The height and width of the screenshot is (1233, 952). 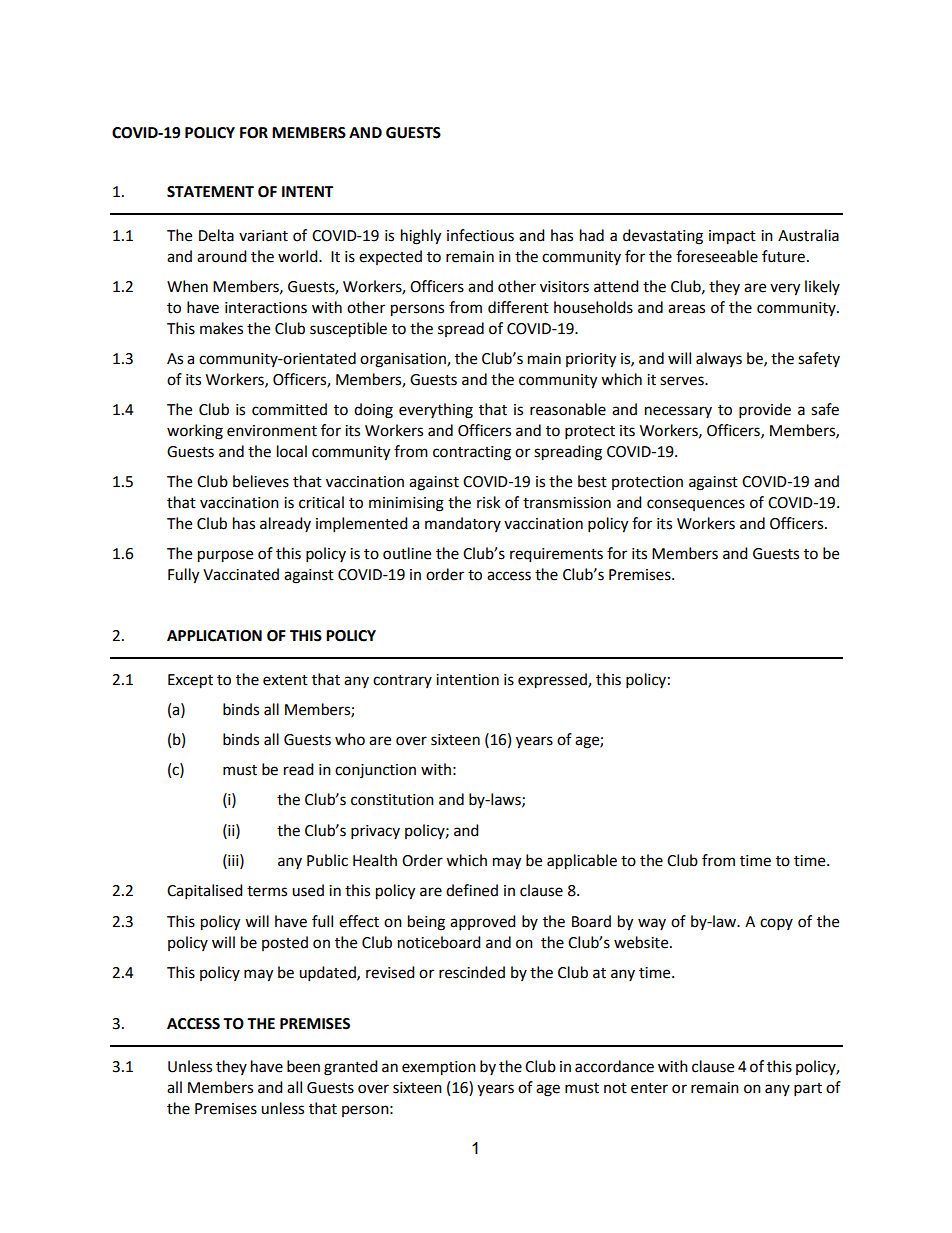 What do you see at coordinates (480, 235) in the screenshot?
I see `infectious` at bounding box center [480, 235].
